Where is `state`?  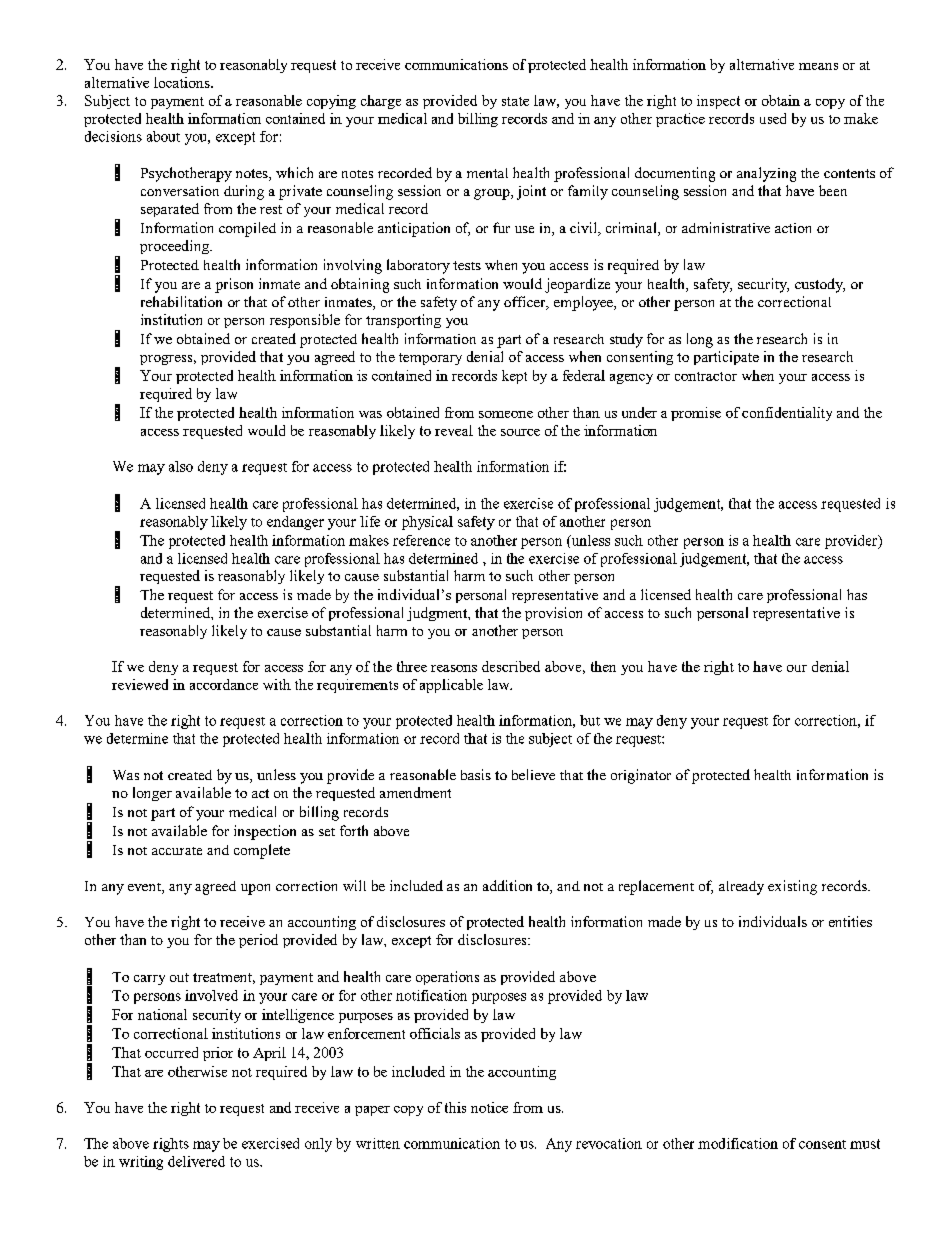 state is located at coordinates (515, 101).
